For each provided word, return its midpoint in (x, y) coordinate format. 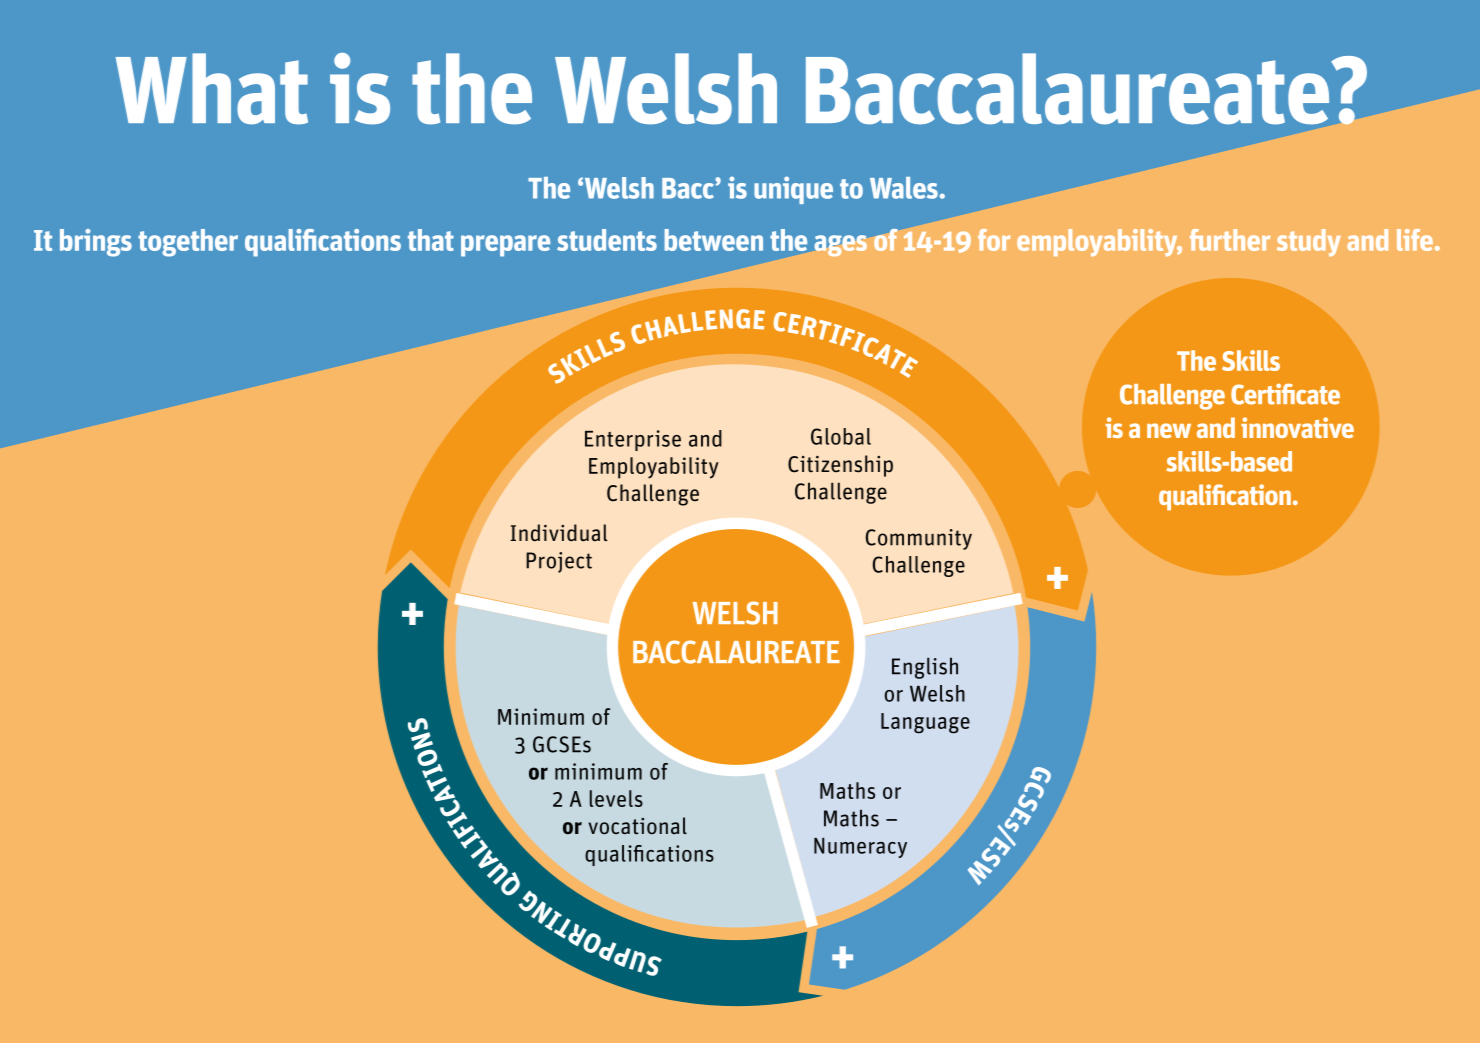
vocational (637, 826)
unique (793, 190)
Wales (904, 188)
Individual (558, 533)
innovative (1297, 427)
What (212, 89)
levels (616, 798)
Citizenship (840, 466)
